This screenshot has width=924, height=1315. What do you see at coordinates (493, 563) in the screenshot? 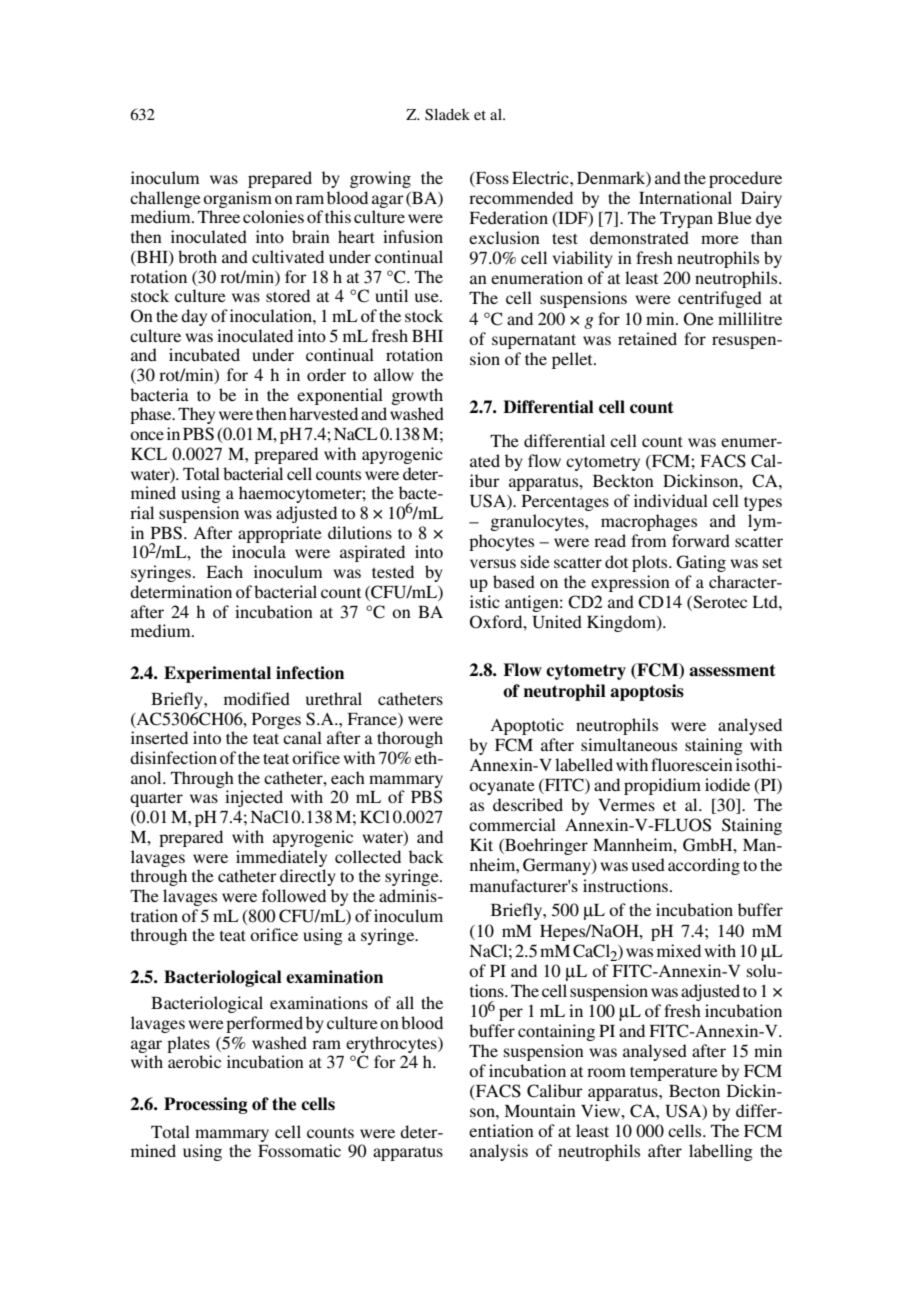
I see `versus` at bounding box center [493, 563].
